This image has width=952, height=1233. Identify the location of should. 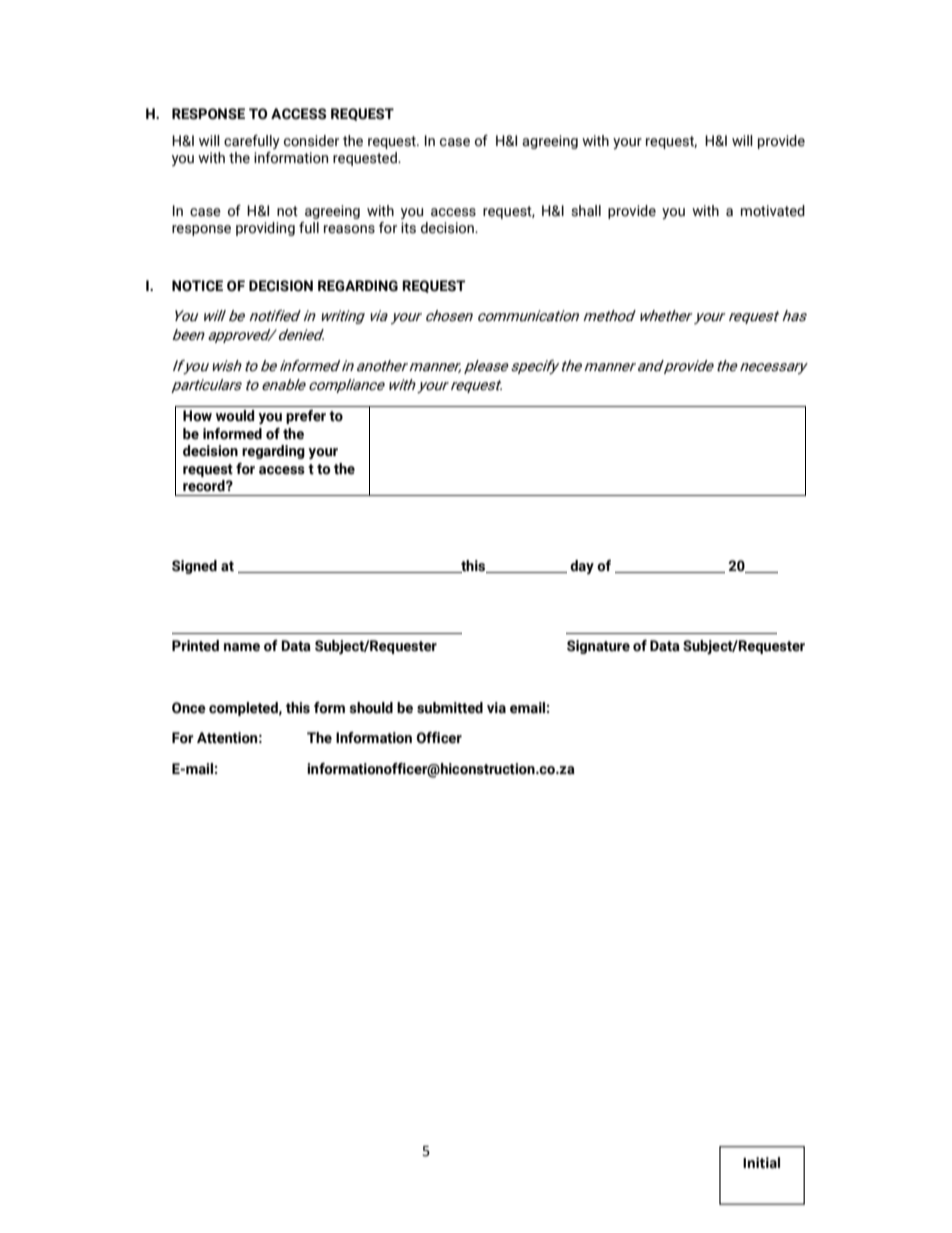
(371, 708).
